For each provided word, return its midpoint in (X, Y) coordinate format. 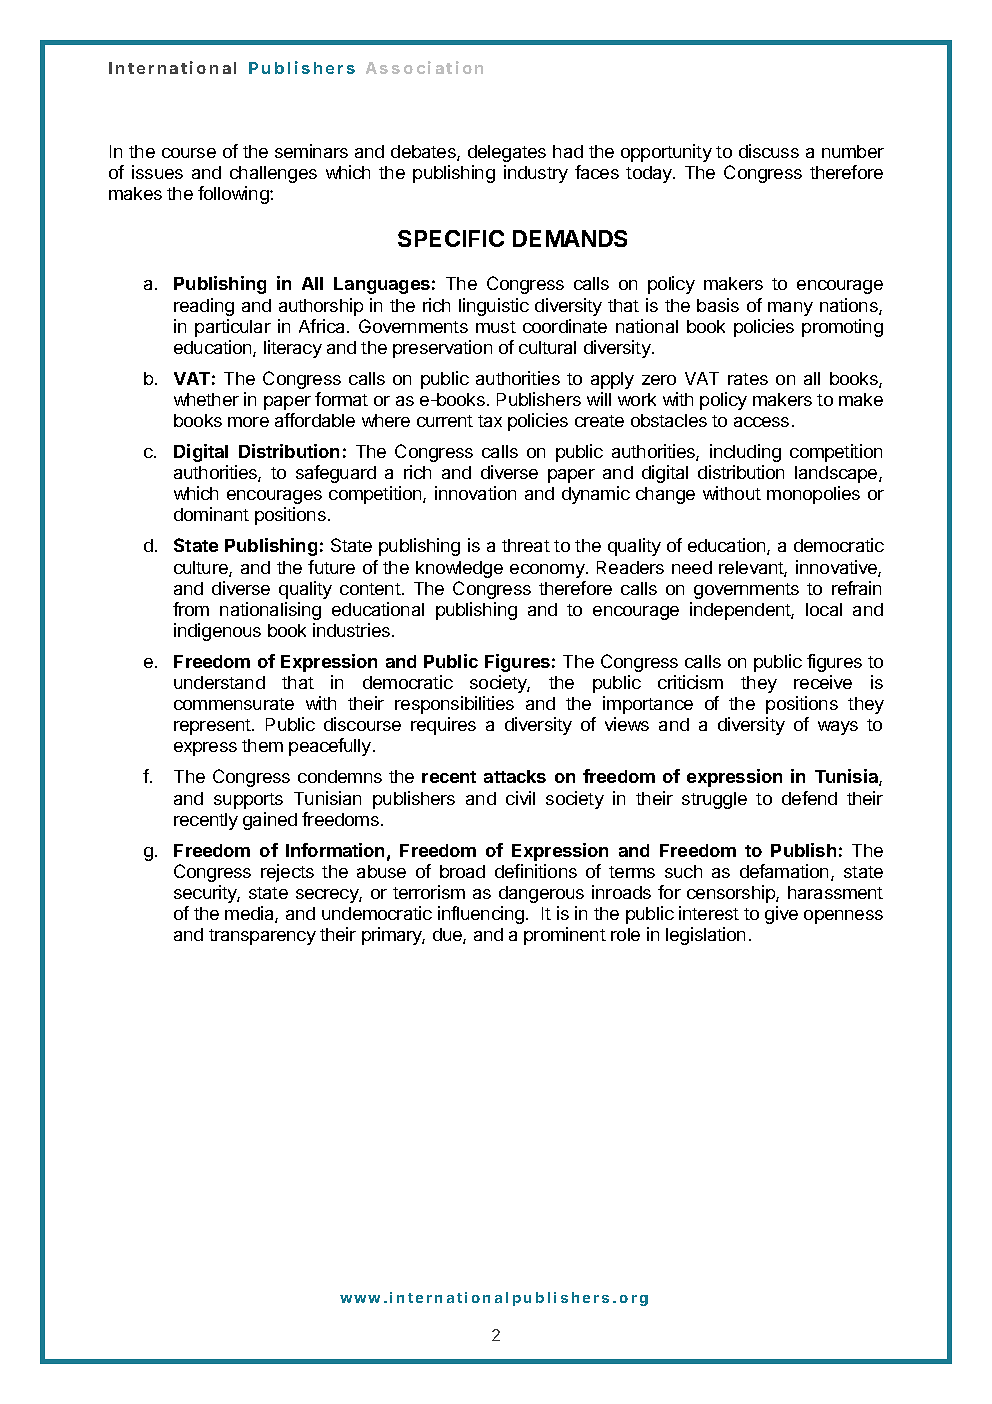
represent (213, 727)
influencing (481, 915)
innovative (837, 568)
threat (526, 545)
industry (536, 174)
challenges (273, 174)
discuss (769, 151)
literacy (293, 349)
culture (202, 569)
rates (748, 379)
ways (838, 728)
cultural (547, 347)
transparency (262, 937)
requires (443, 726)
